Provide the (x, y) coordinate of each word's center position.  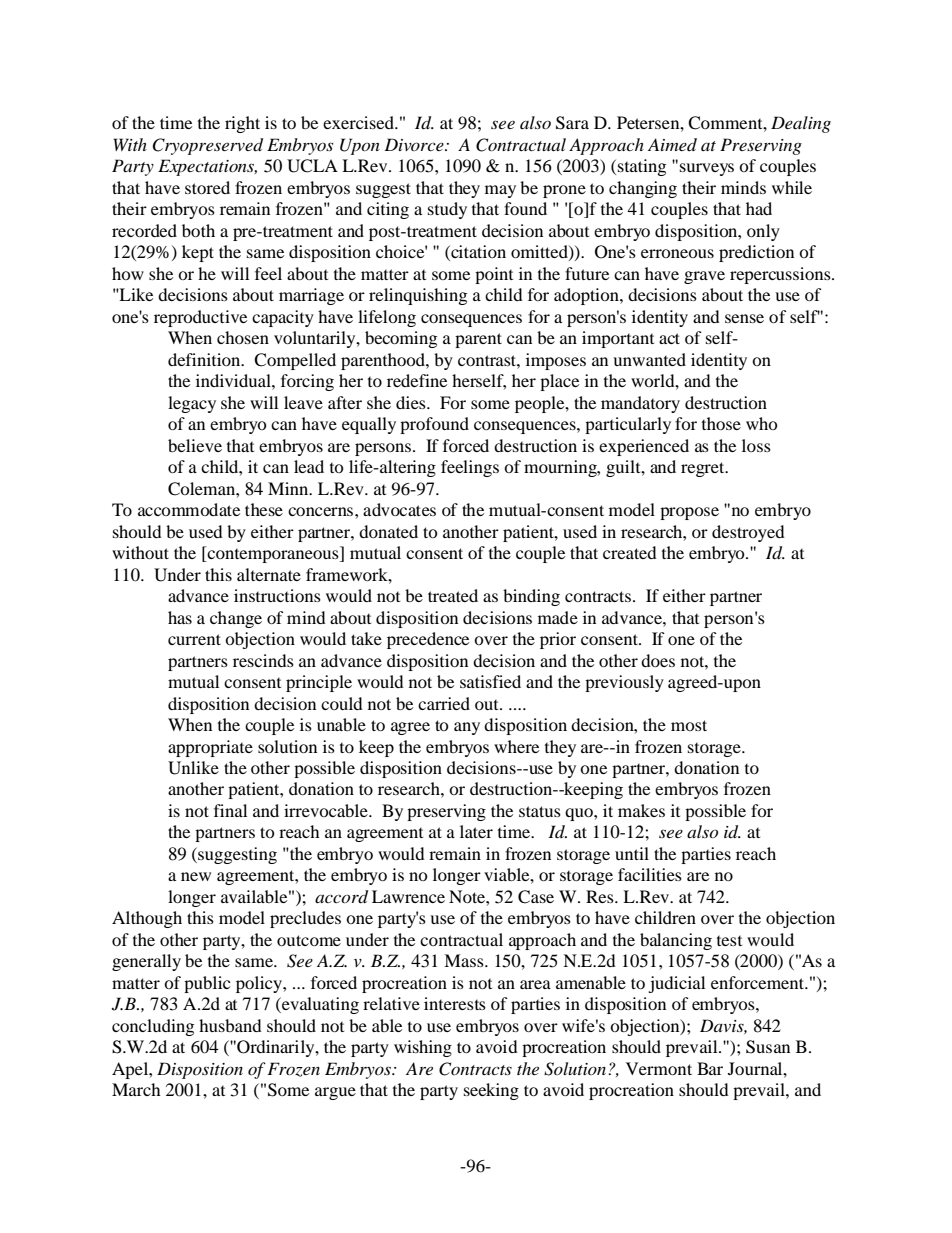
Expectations (207, 167)
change (236, 619)
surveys (707, 169)
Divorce (415, 144)
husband (230, 1025)
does (658, 660)
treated (453, 595)
